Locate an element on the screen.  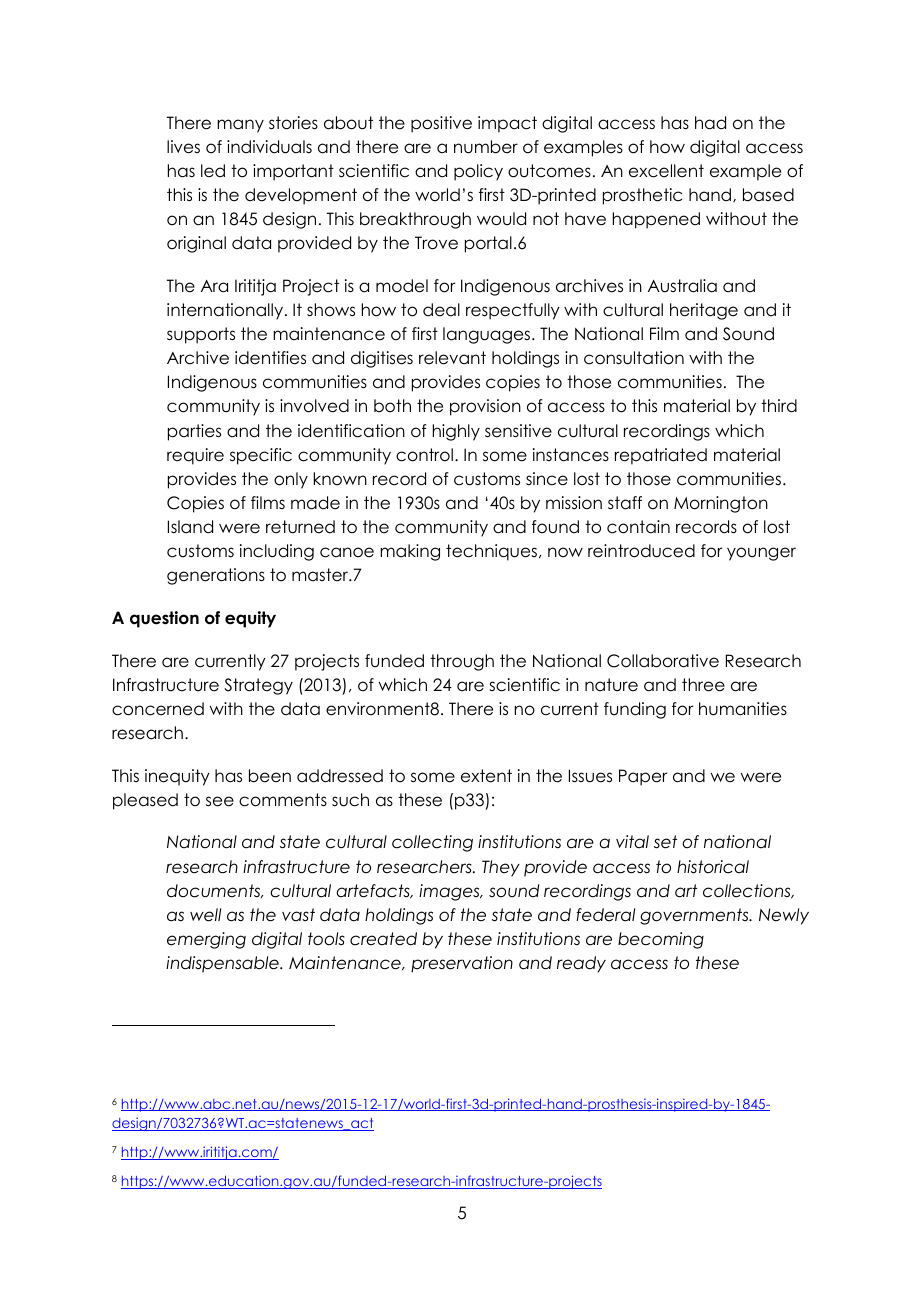
heritage is located at coordinates (704, 311).
